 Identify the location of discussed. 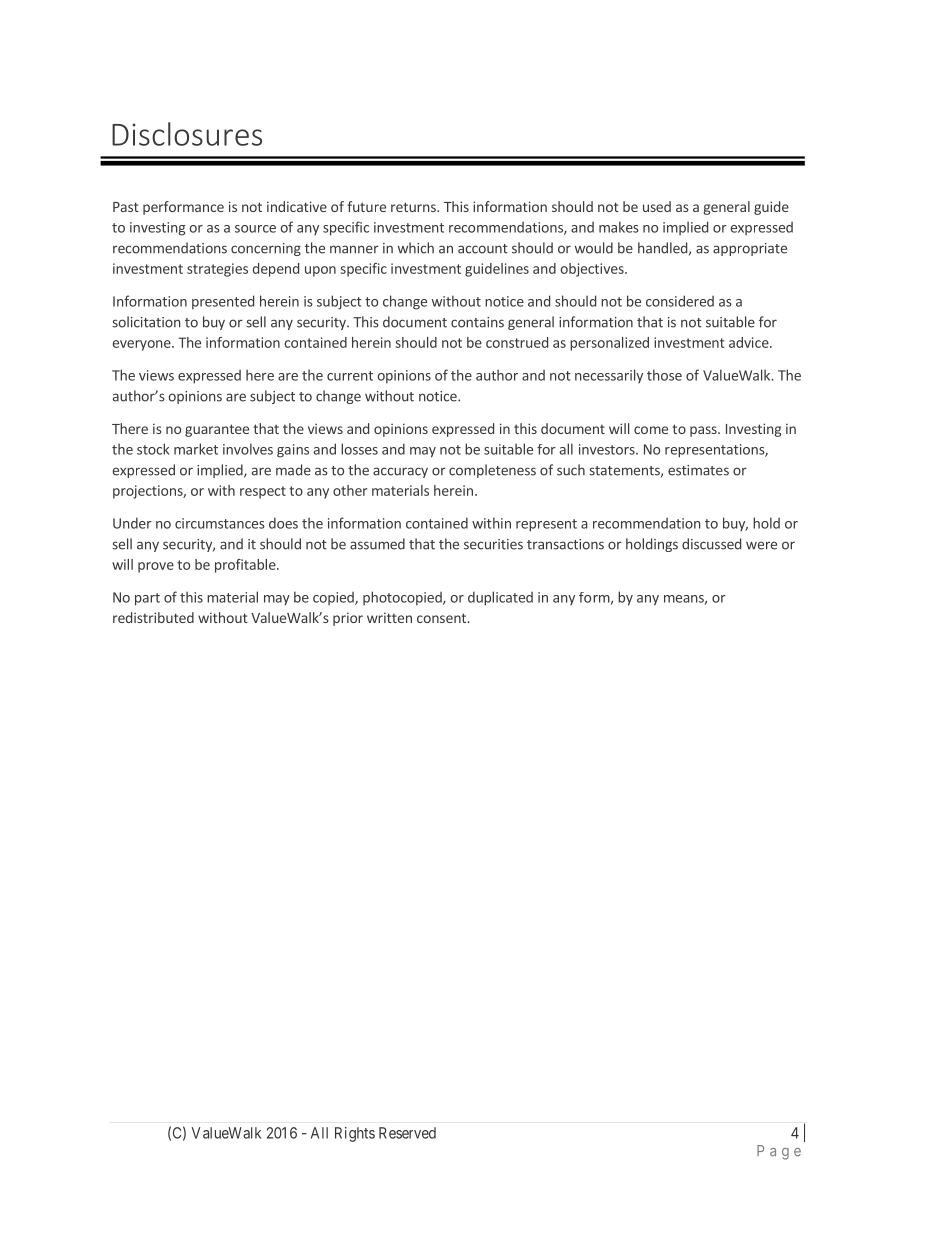
(711, 544).
